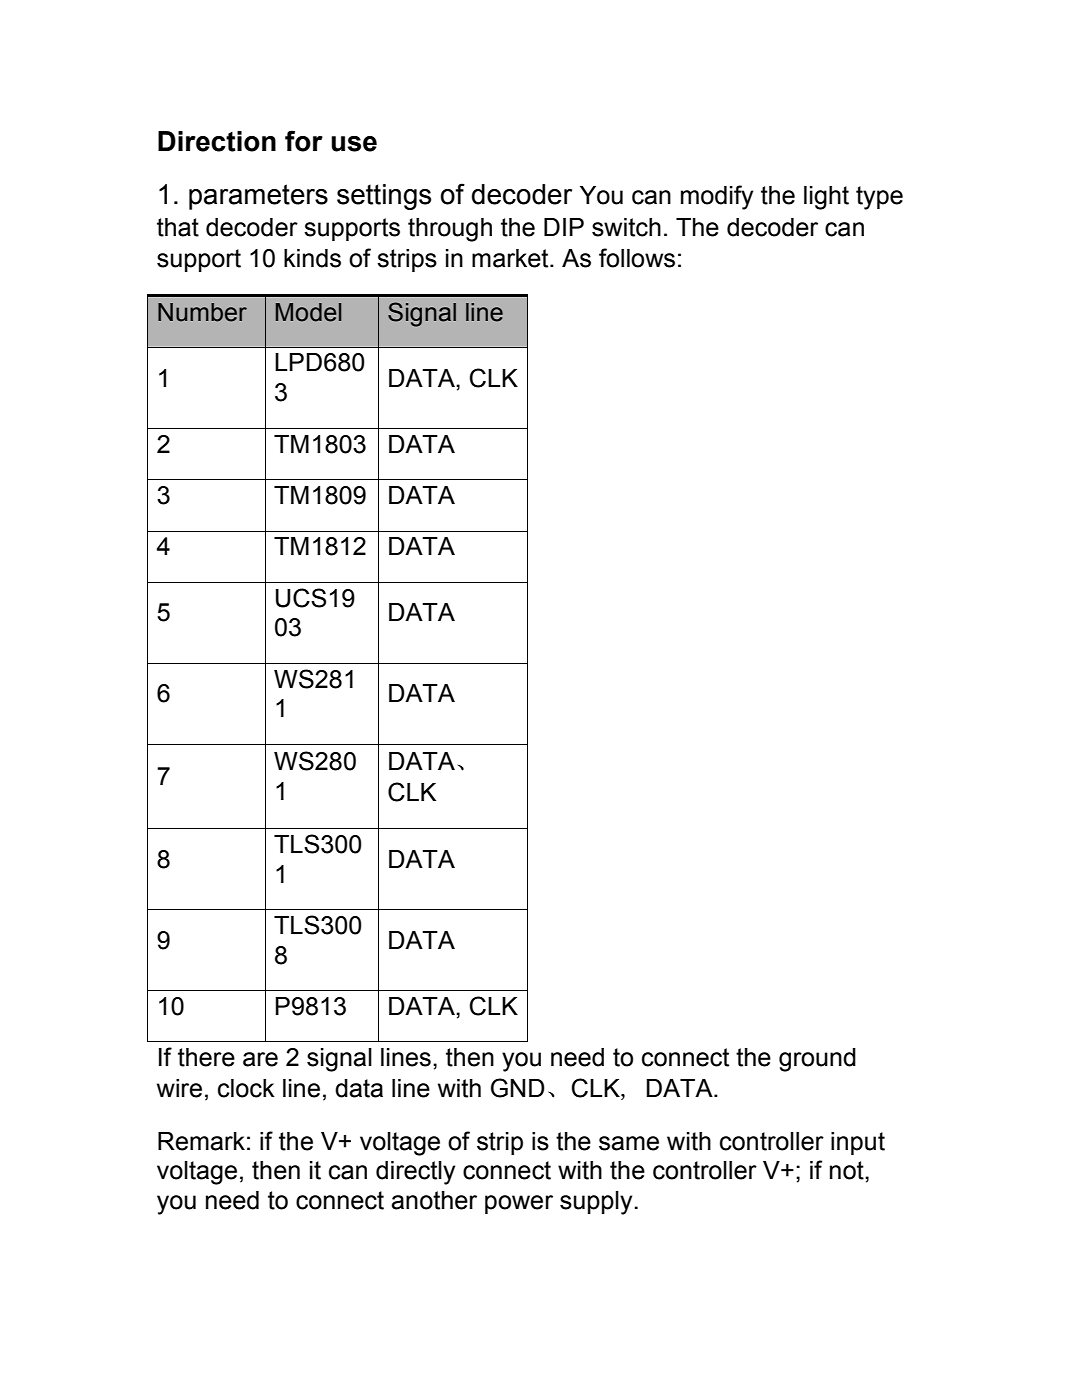  What do you see at coordinates (260, 1059) in the screenshot?
I see `are` at bounding box center [260, 1059].
